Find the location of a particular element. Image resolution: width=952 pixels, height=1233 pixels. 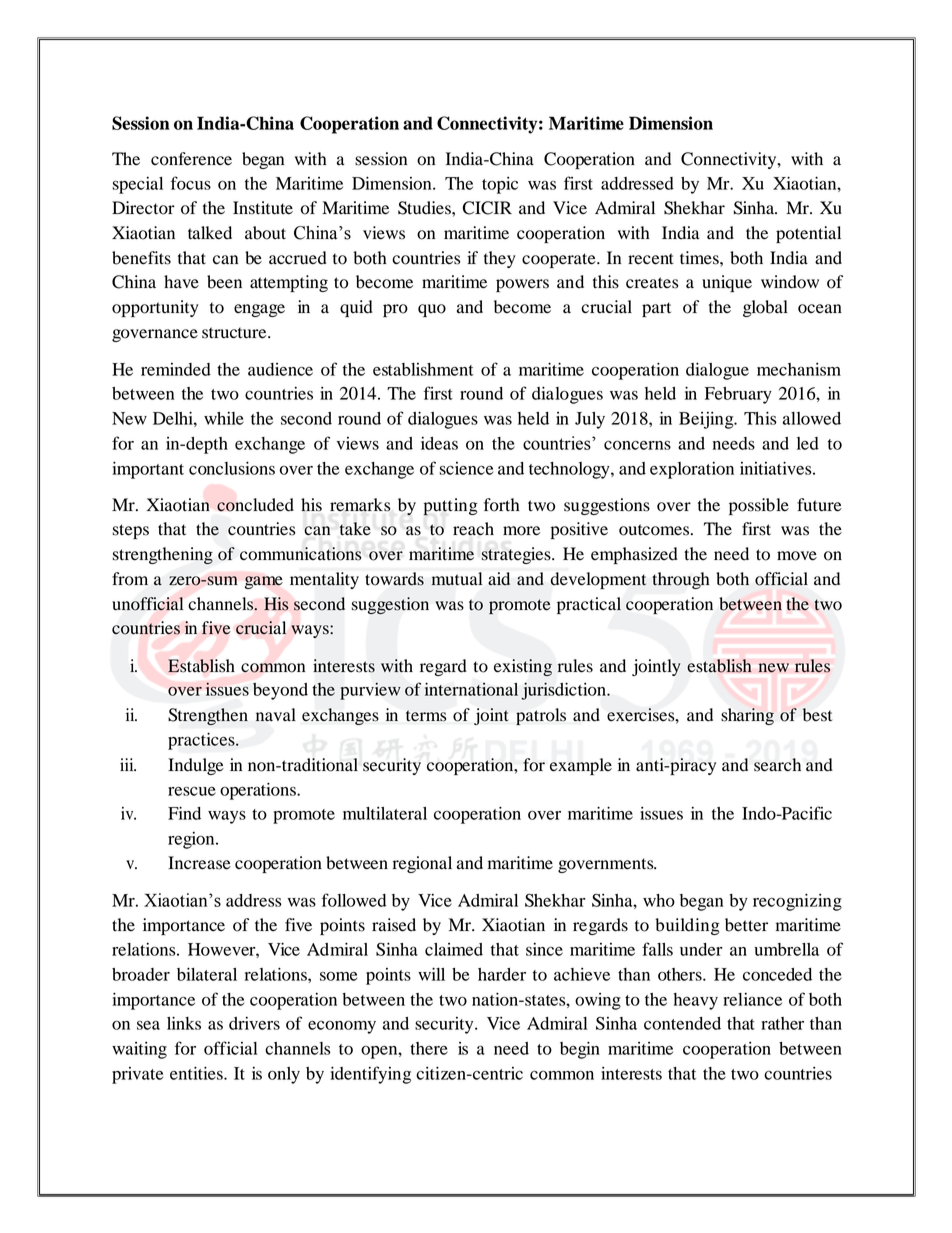

through is located at coordinates (681, 580).
